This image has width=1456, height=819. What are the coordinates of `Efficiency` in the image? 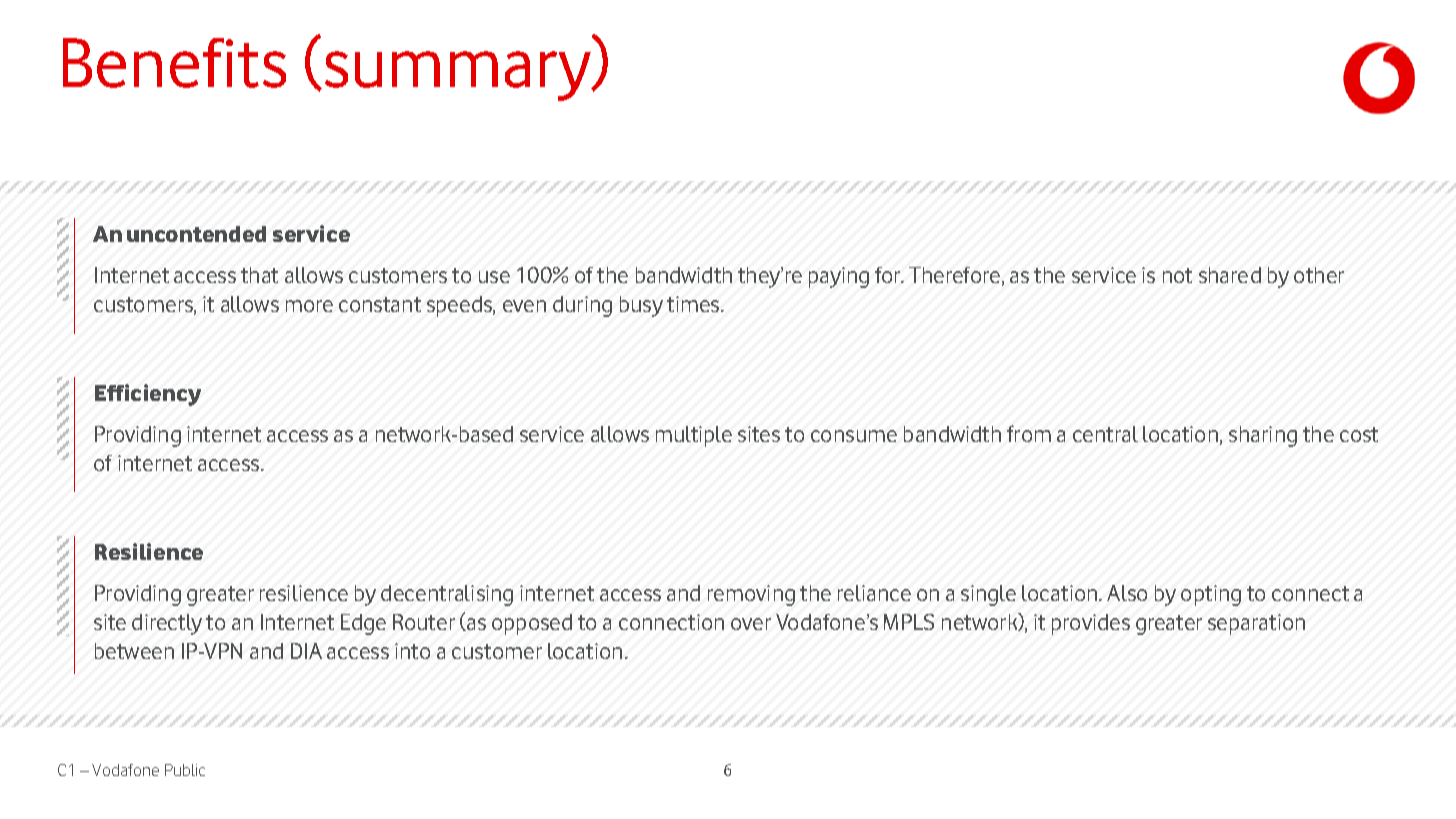 It's located at (148, 395).
